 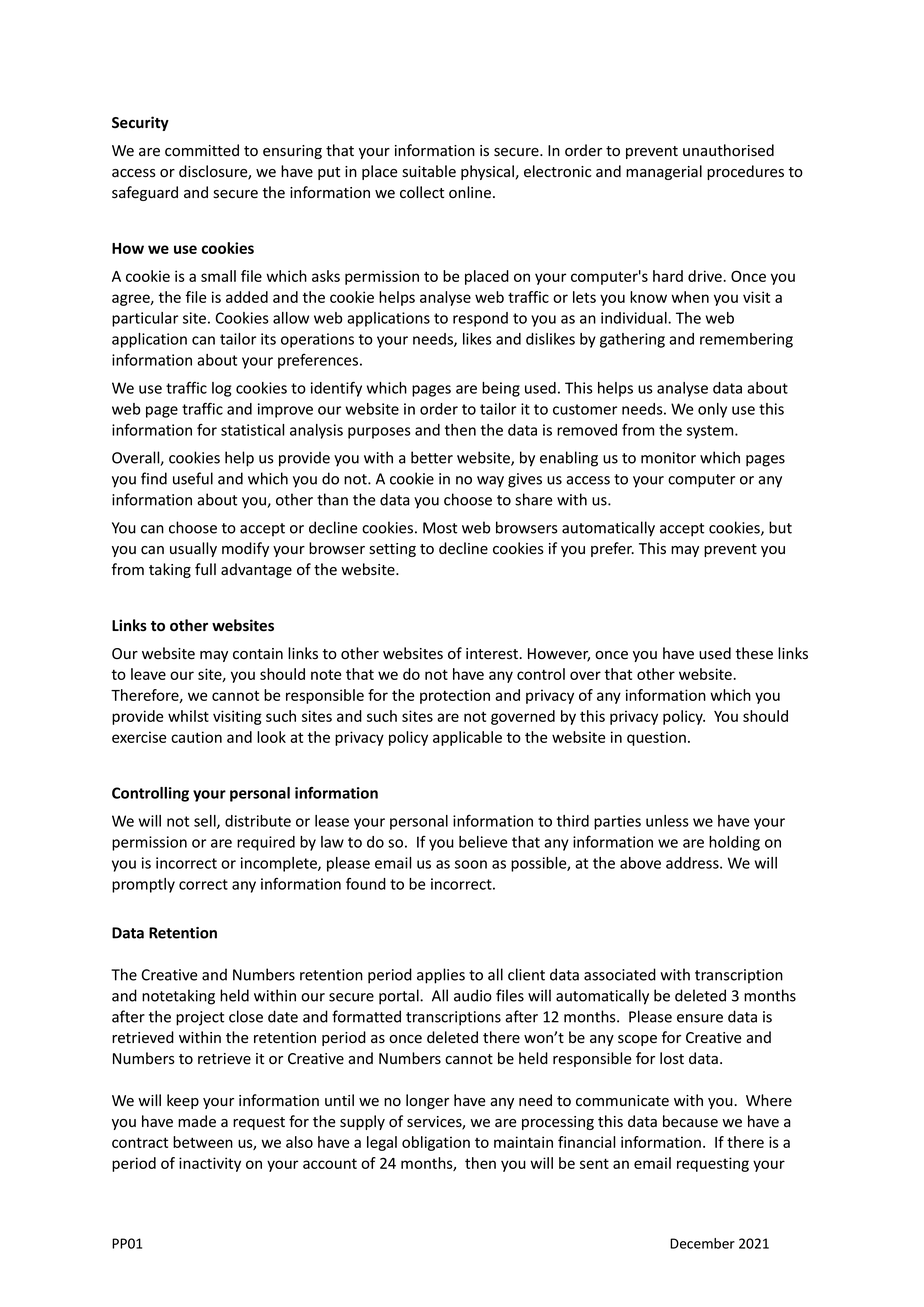 What do you see at coordinates (620, 974) in the page?
I see `associated` at bounding box center [620, 974].
